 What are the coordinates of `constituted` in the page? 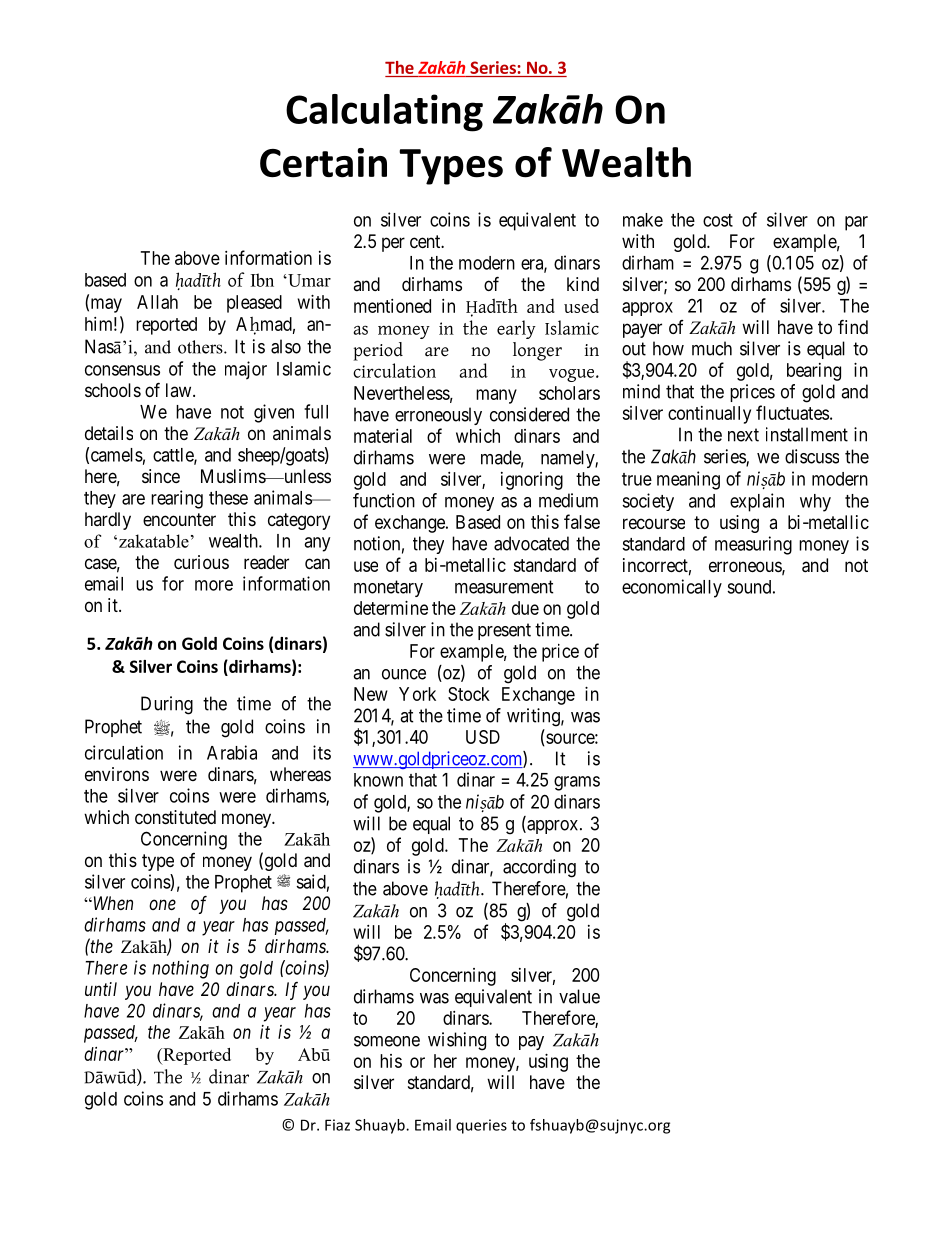 It's located at (175, 817).
